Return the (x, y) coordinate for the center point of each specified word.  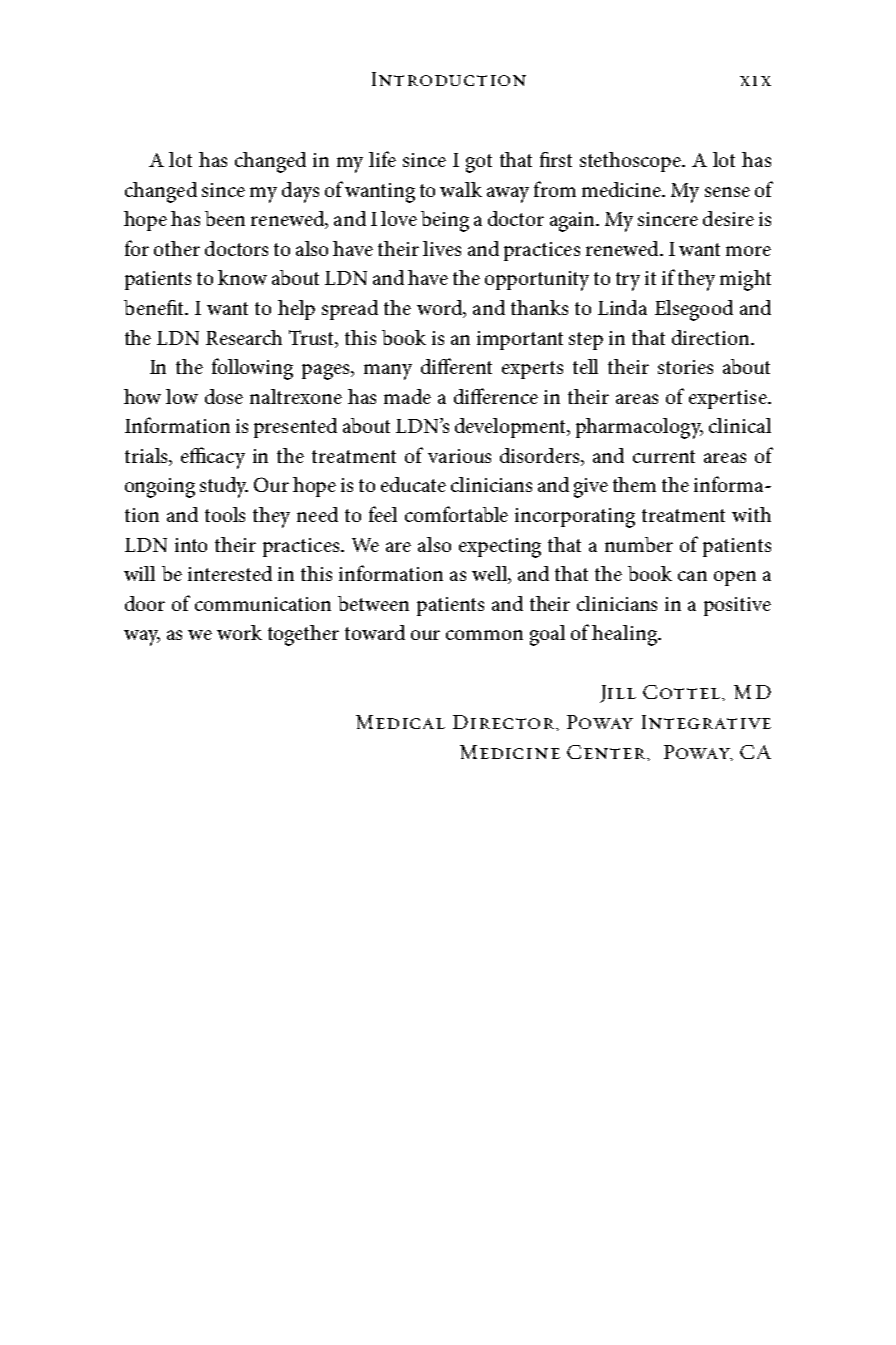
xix (755, 81)
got (479, 163)
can (692, 576)
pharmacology (639, 428)
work (239, 632)
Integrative (706, 722)
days (300, 192)
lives (442, 248)
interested (230, 573)
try (628, 281)
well (490, 575)
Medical (400, 722)
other (177, 248)
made (407, 396)
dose (224, 396)
